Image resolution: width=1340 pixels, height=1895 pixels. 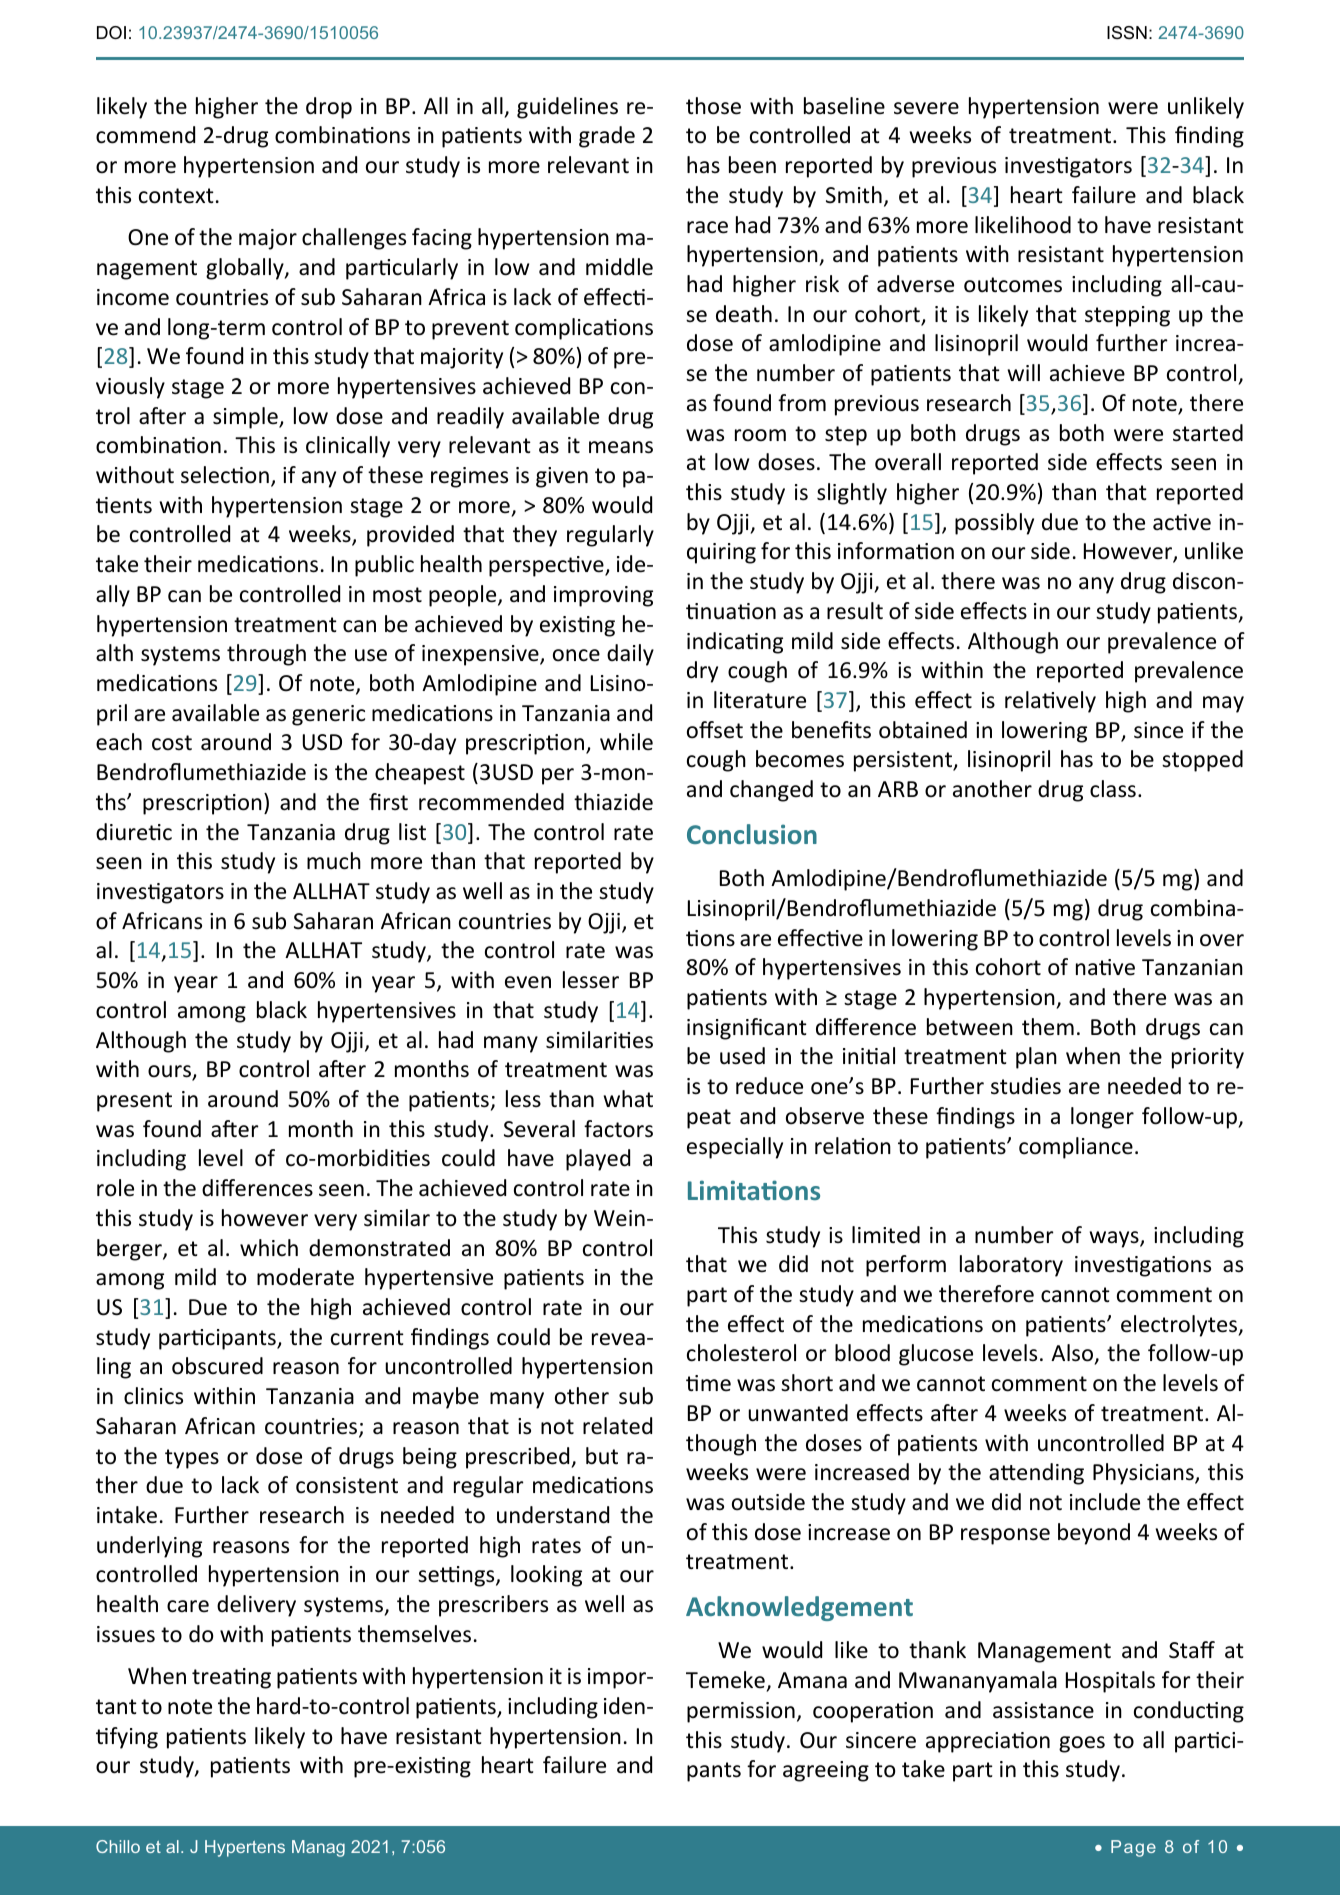 I want to click on selection, so click(x=225, y=475).
